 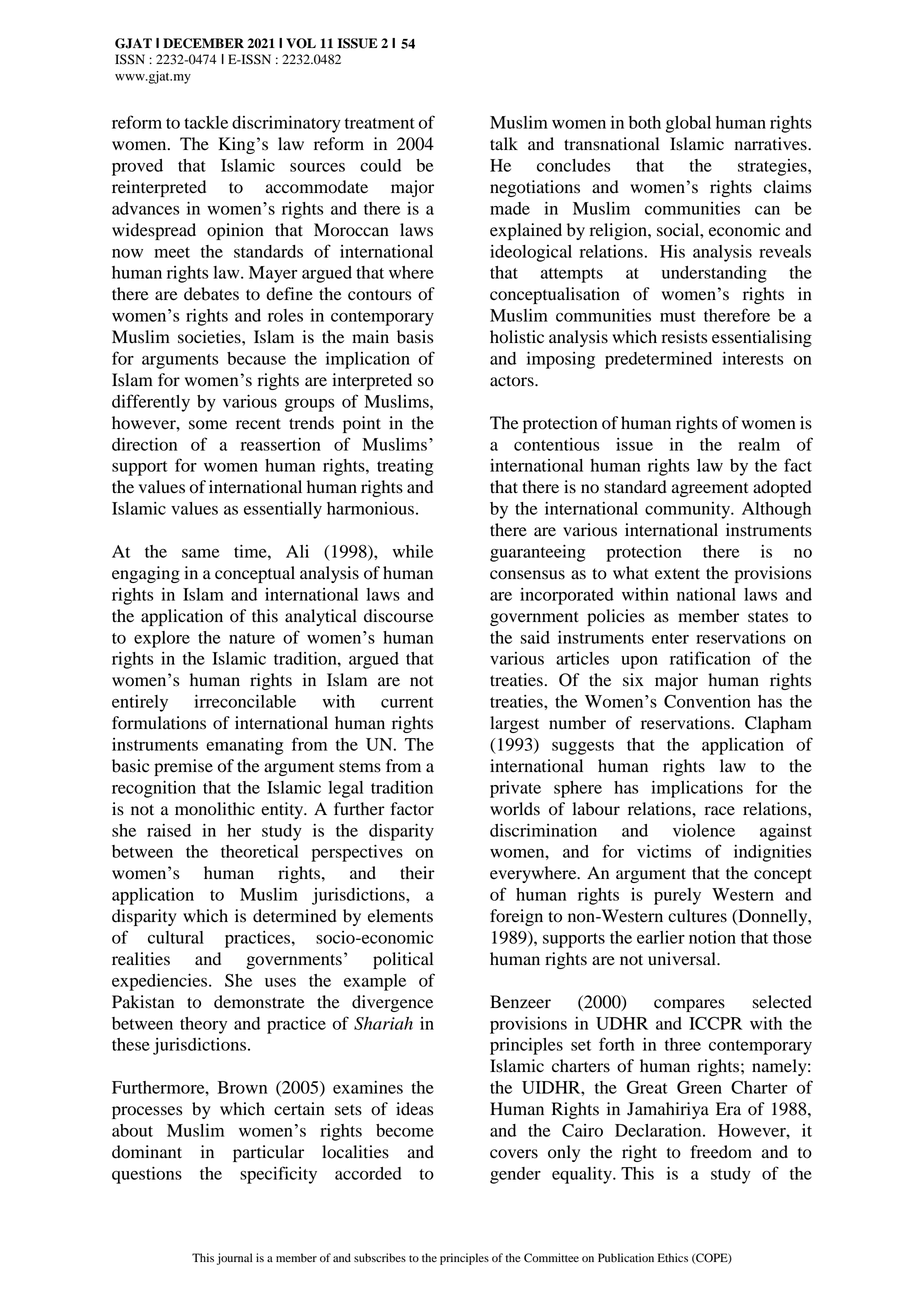 I want to click on DECEMBER, so click(x=203, y=43).
